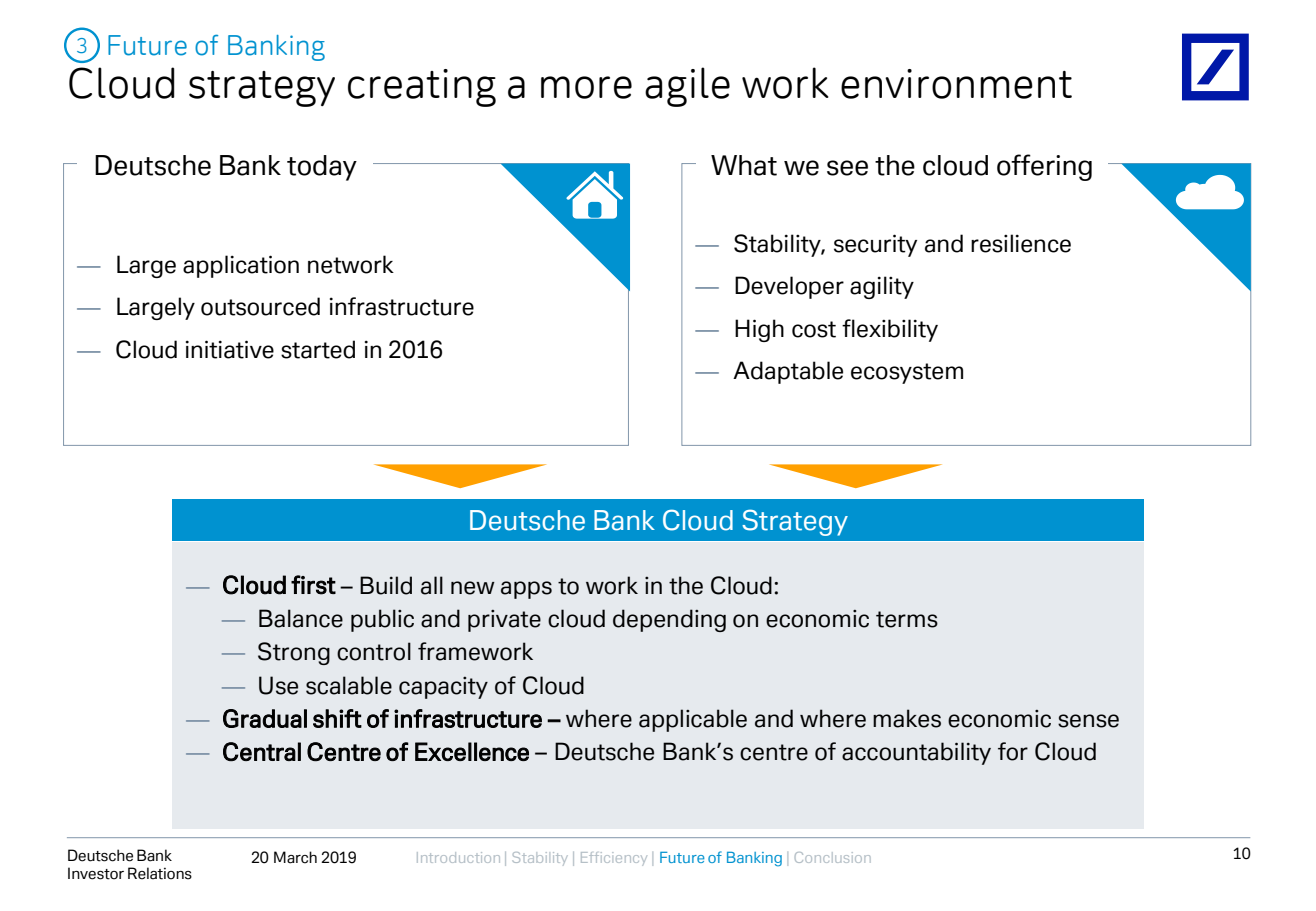 The width and height of the document is (1316, 911). What do you see at coordinates (230, 349) in the document?
I see `initiative` at bounding box center [230, 349].
